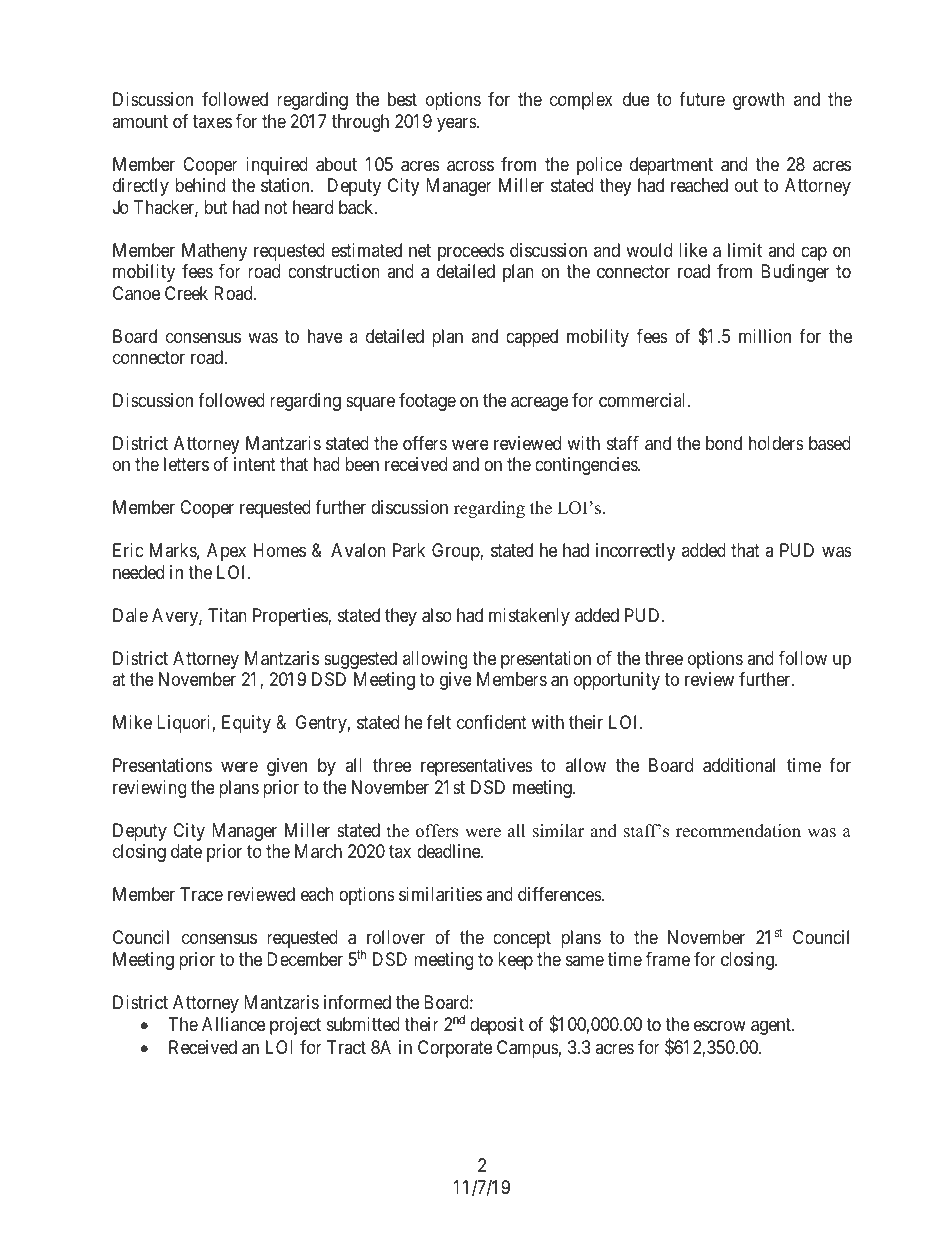 The image size is (952, 1233). What do you see at coordinates (233, 1024) in the page?
I see `Alliance` at bounding box center [233, 1024].
